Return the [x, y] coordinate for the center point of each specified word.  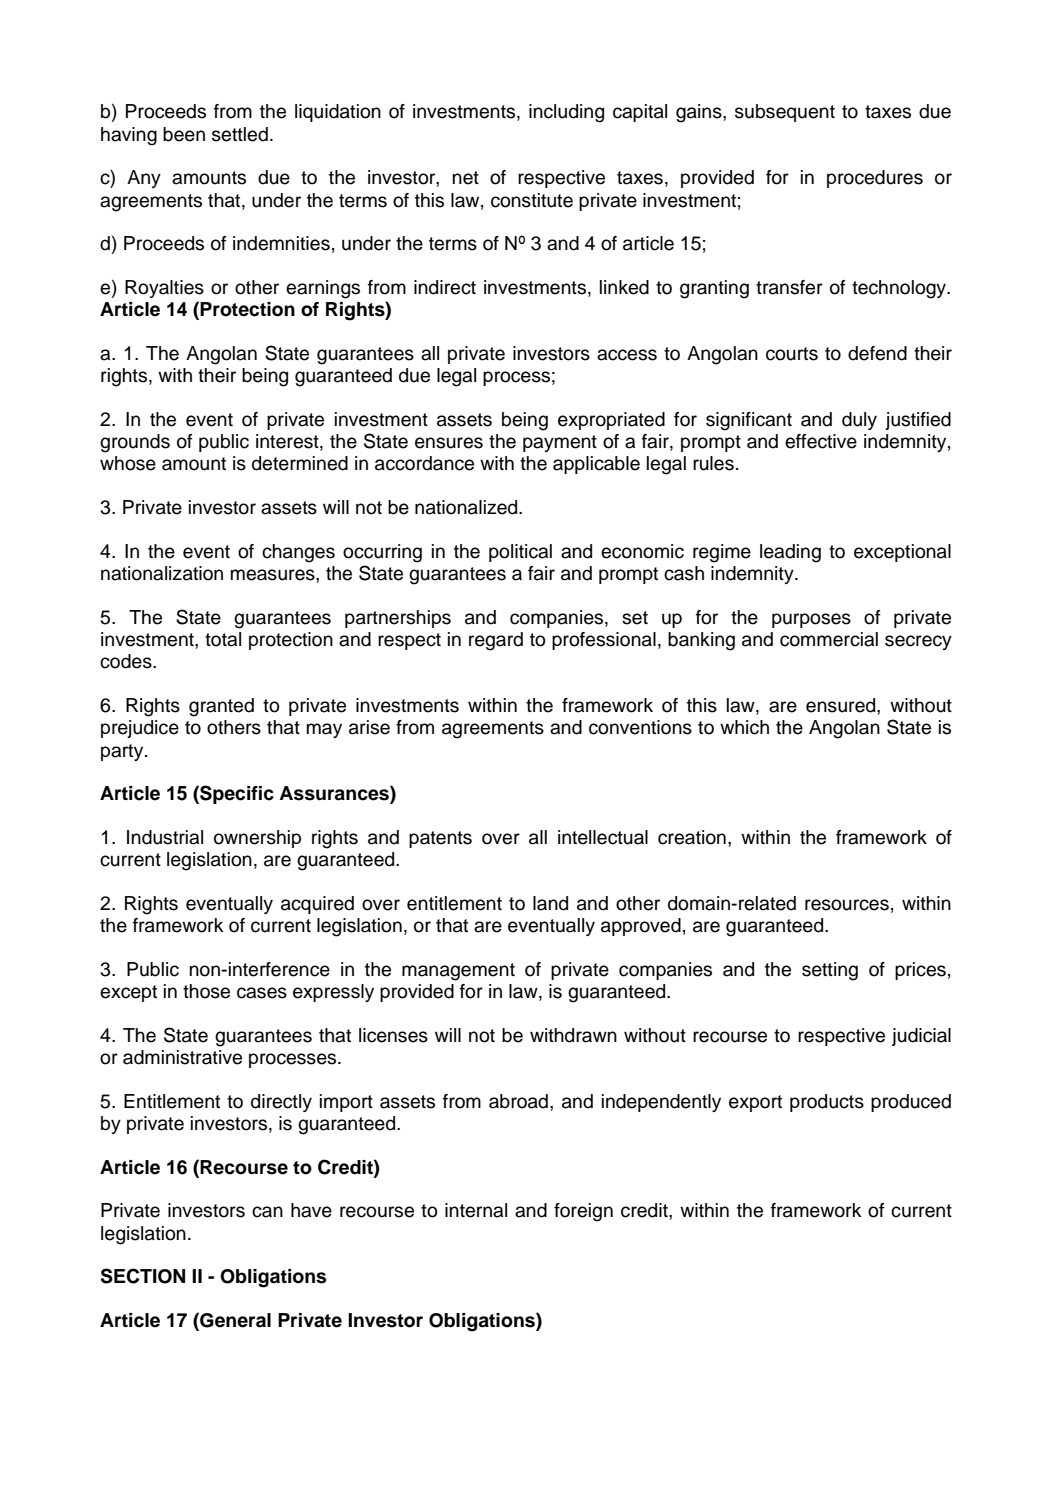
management [458, 972]
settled [240, 134]
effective [821, 441]
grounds [135, 443]
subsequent [785, 113]
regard [496, 641]
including [566, 113]
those [206, 991]
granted [221, 707]
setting [830, 971]
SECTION [143, 1276]
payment [560, 443]
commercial [829, 639]
